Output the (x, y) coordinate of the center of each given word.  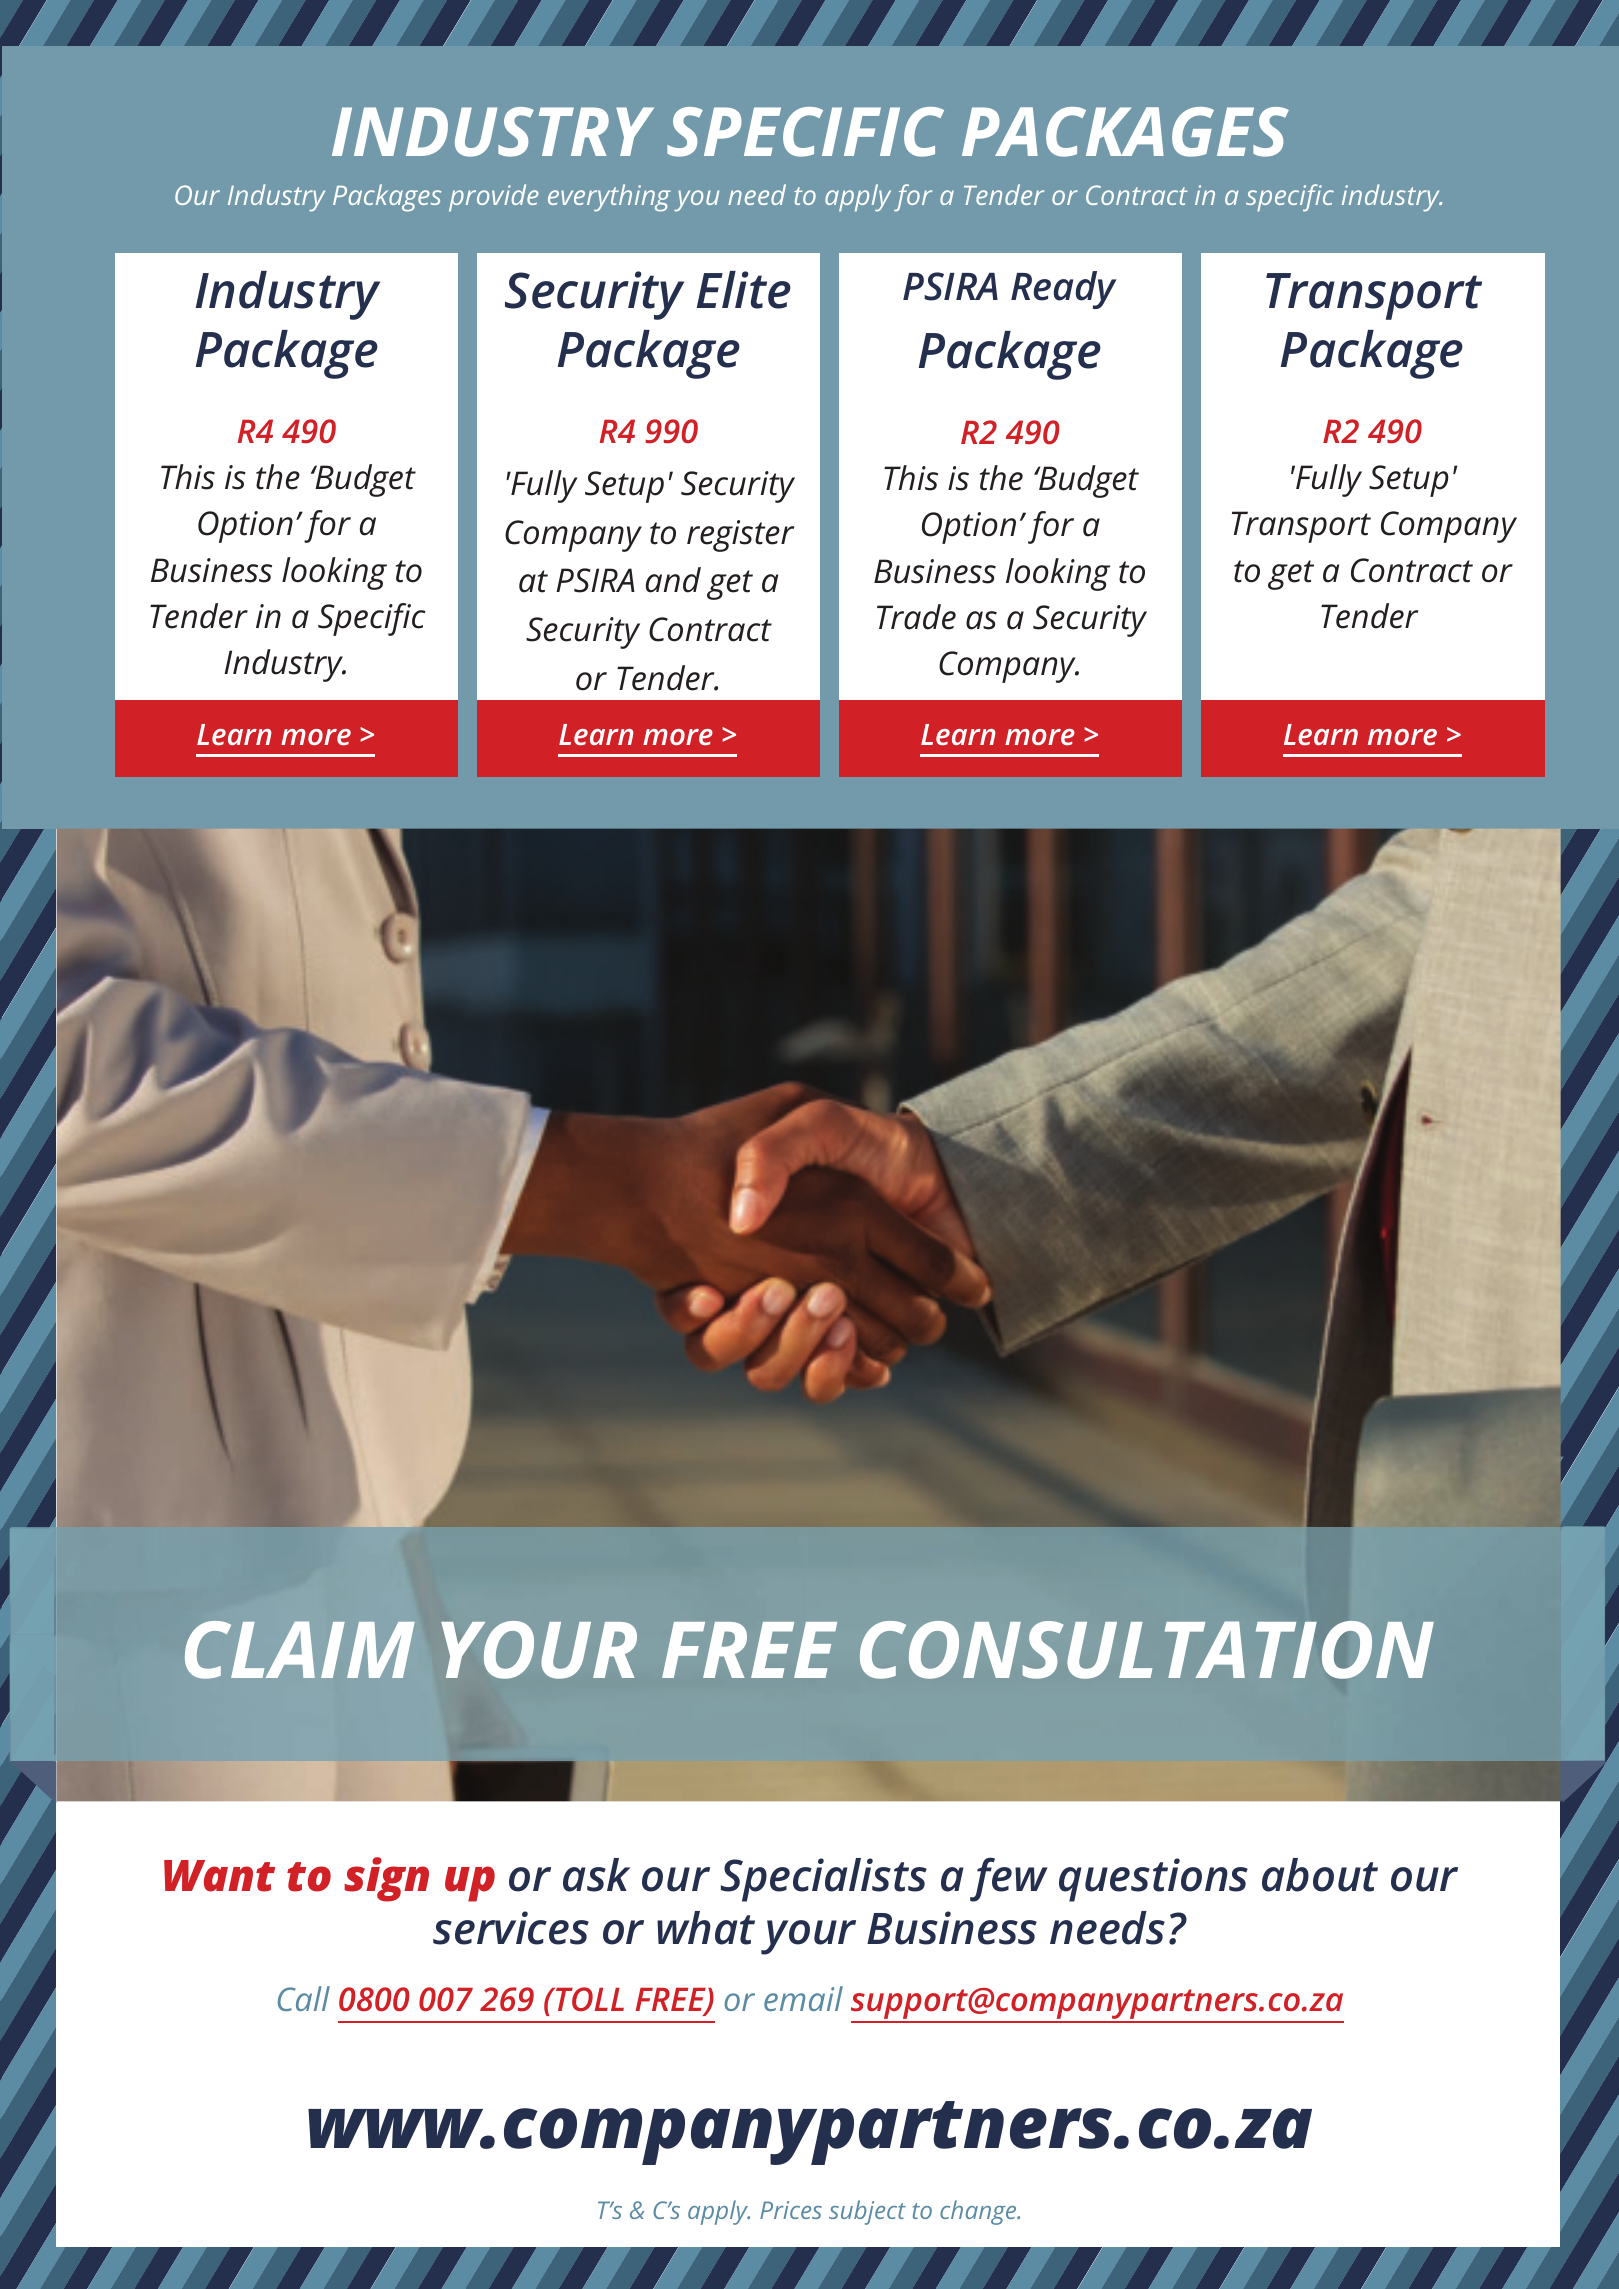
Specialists (824, 1880)
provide (494, 198)
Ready (1063, 290)
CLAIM (300, 1650)
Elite (744, 290)
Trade (916, 617)
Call (304, 1998)
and (673, 580)
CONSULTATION (1147, 1650)
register (740, 536)
